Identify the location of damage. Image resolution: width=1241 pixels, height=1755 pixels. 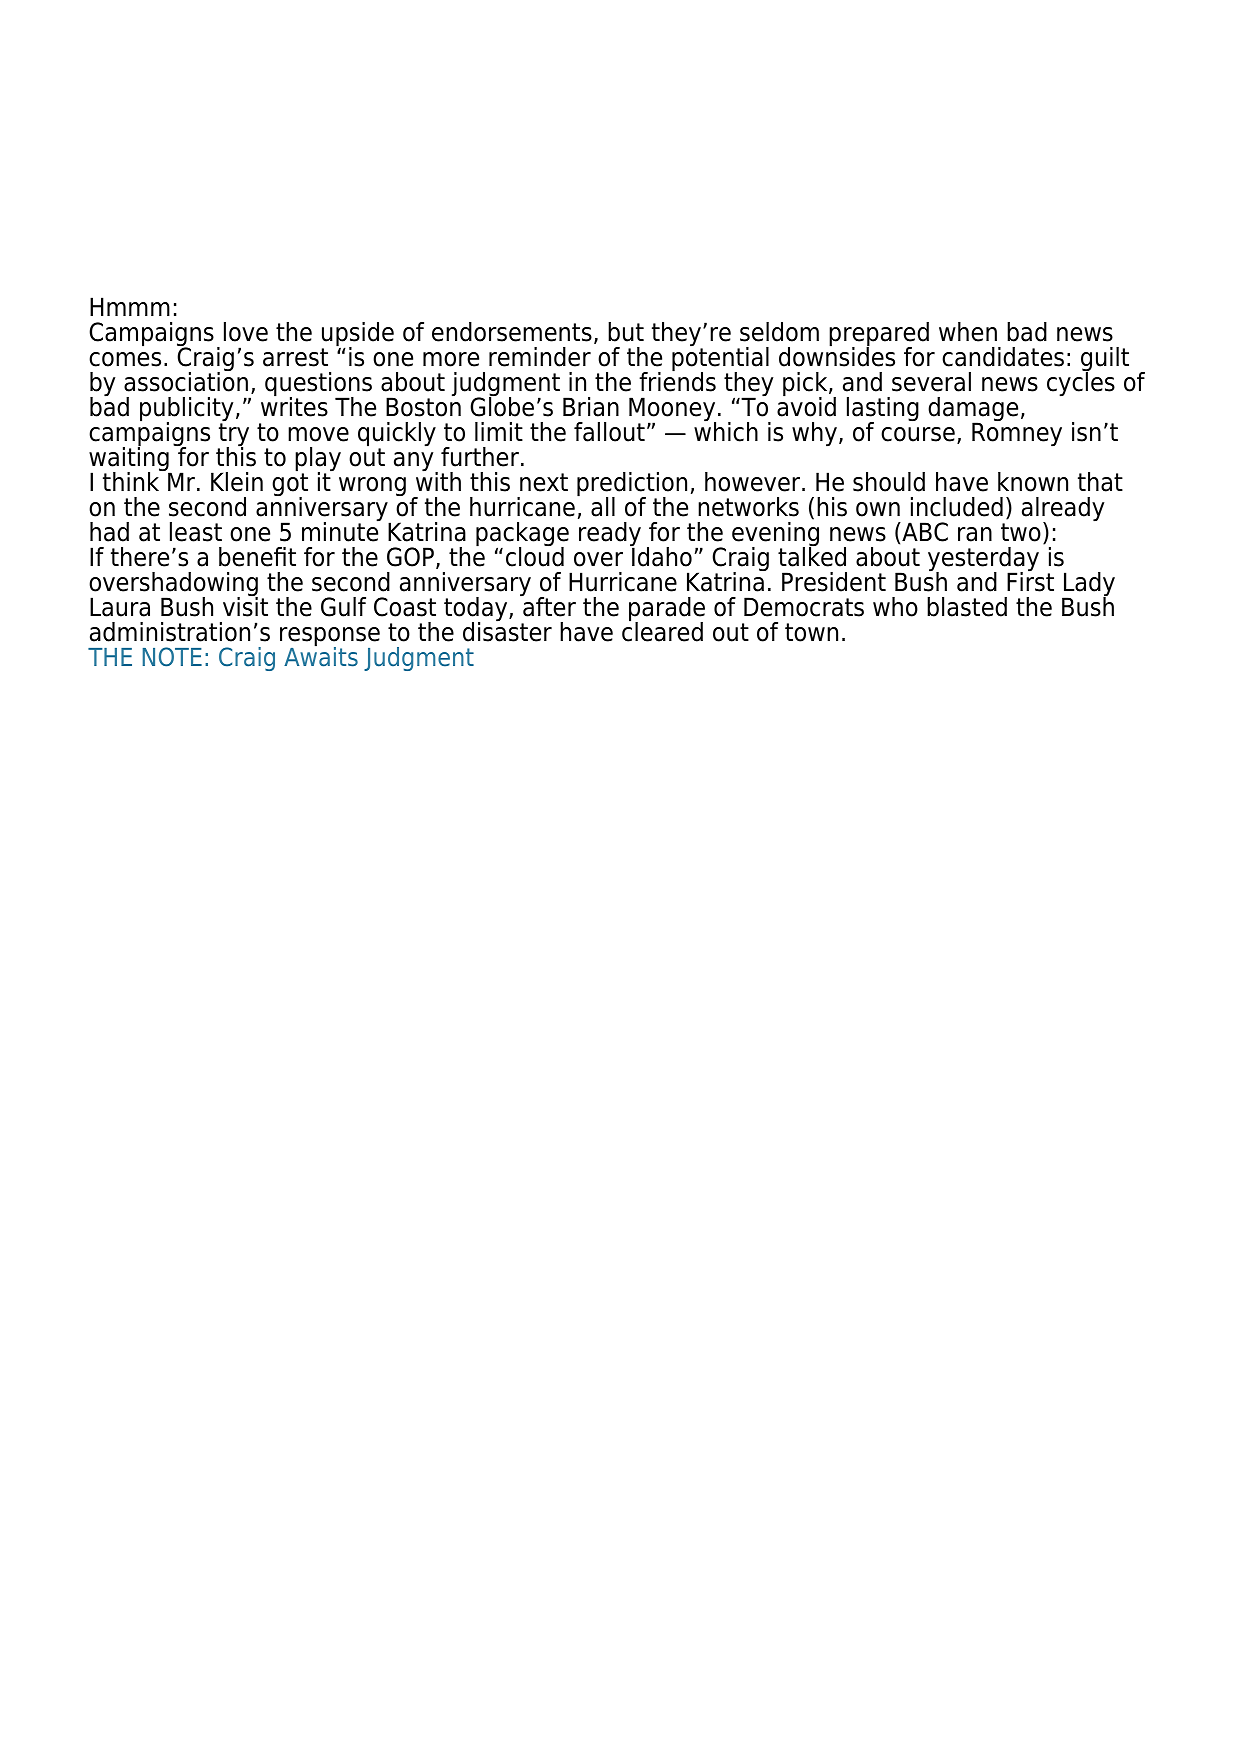
(973, 410).
